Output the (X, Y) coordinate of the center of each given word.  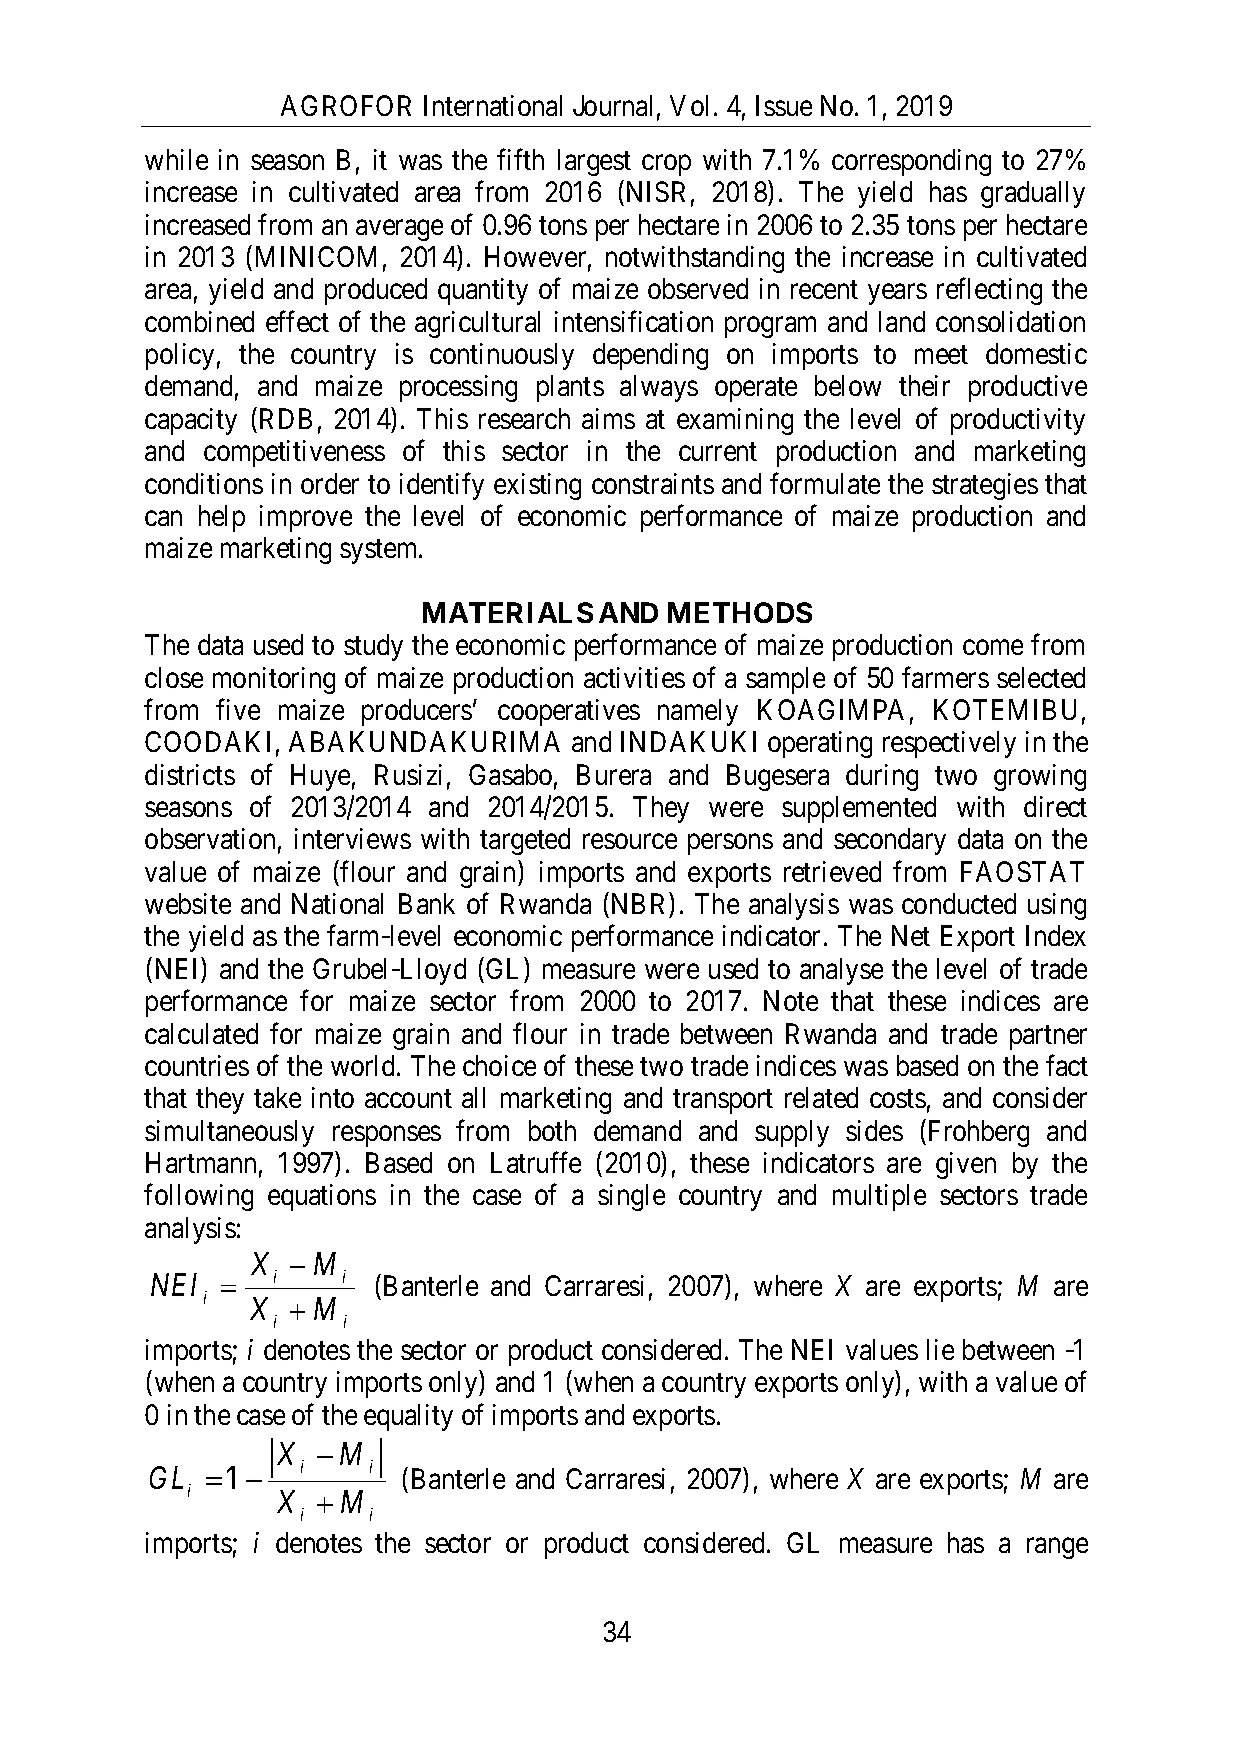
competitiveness (294, 453)
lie (940, 1349)
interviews (353, 838)
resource (630, 841)
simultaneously (229, 1133)
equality (408, 1417)
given (966, 1165)
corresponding (911, 162)
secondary (890, 841)
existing (537, 486)
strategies (985, 486)
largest (594, 162)
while (176, 159)
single (631, 1197)
